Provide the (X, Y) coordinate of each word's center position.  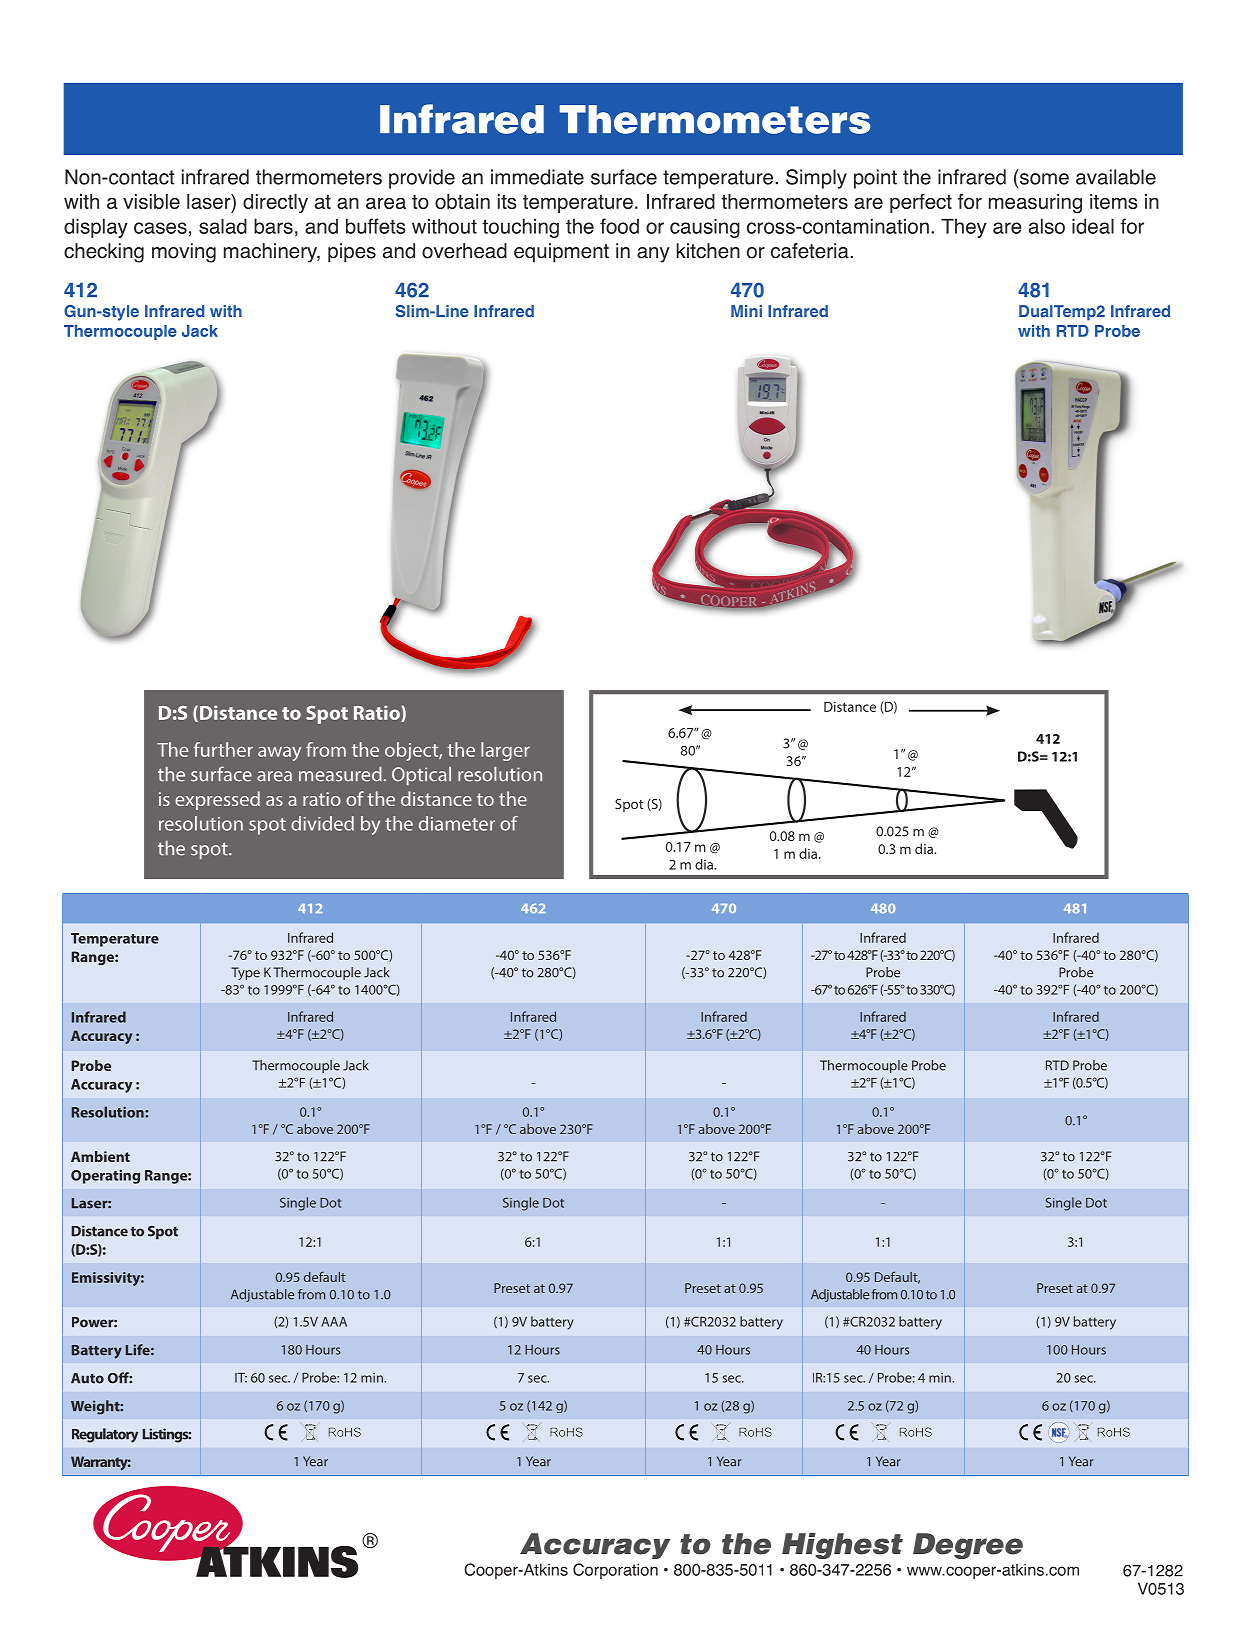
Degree (968, 1546)
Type (245, 973)
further (223, 749)
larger (505, 751)
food (619, 226)
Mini (746, 311)
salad (223, 226)
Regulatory (105, 1435)
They (964, 228)
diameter (457, 823)
